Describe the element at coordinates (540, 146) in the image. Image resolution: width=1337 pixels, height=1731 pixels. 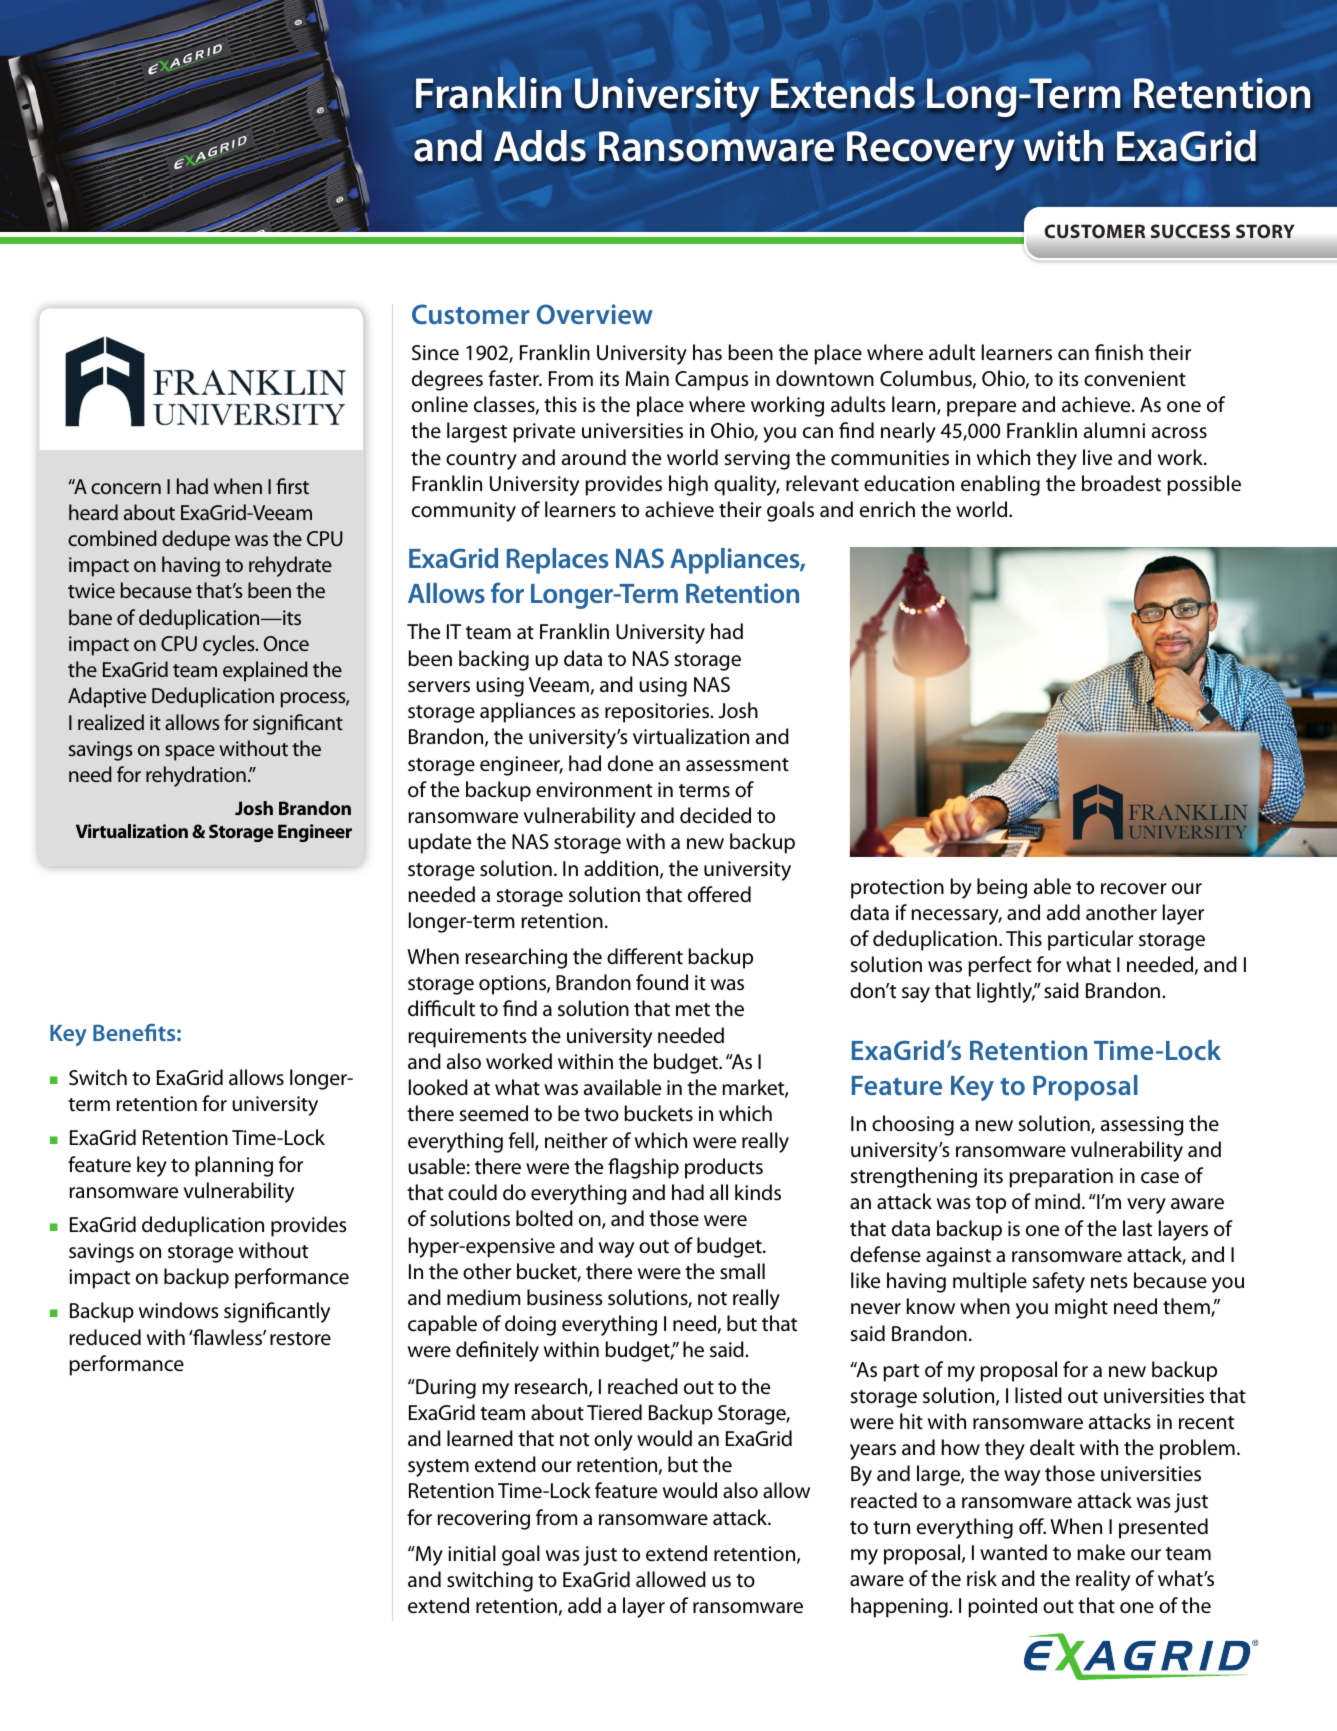
I see `Adds` at that location.
